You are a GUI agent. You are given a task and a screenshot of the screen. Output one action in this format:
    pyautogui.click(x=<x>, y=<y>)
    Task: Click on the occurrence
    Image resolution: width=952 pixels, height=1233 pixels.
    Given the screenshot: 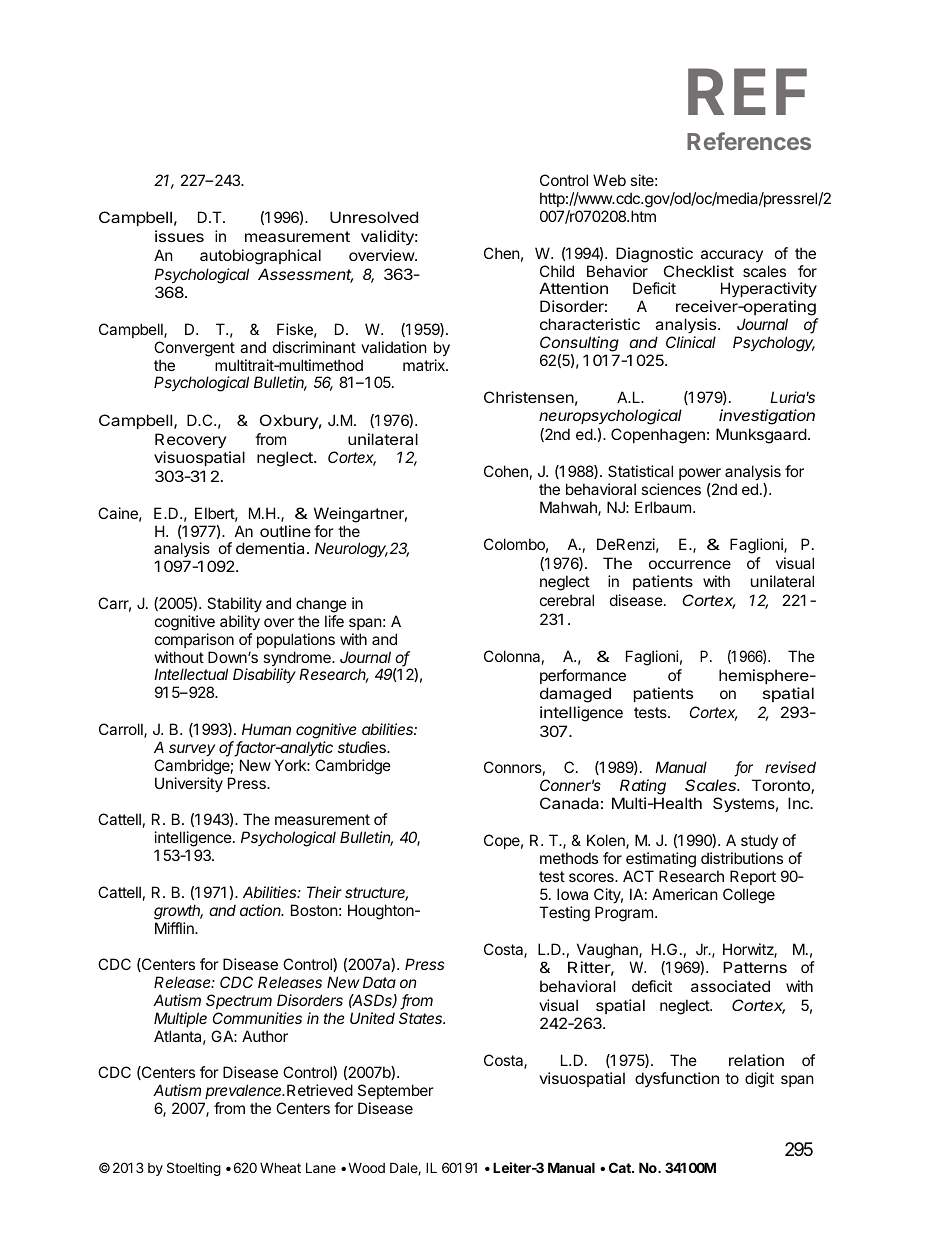 What is the action you would take?
    pyautogui.click(x=690, y=564)
